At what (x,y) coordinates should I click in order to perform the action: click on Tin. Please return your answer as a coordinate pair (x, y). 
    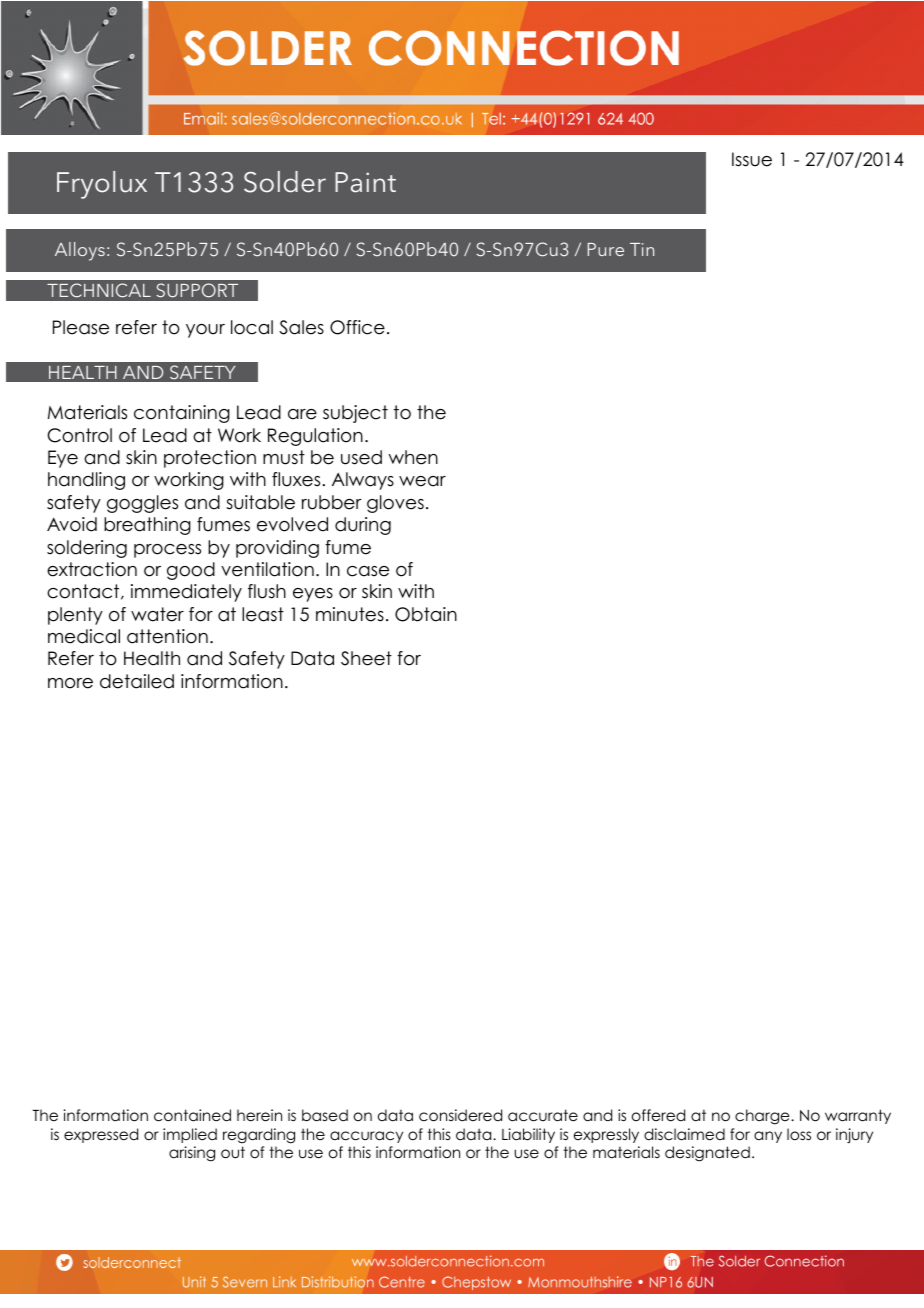
    Looking at the image, I should click on (642, 249).
